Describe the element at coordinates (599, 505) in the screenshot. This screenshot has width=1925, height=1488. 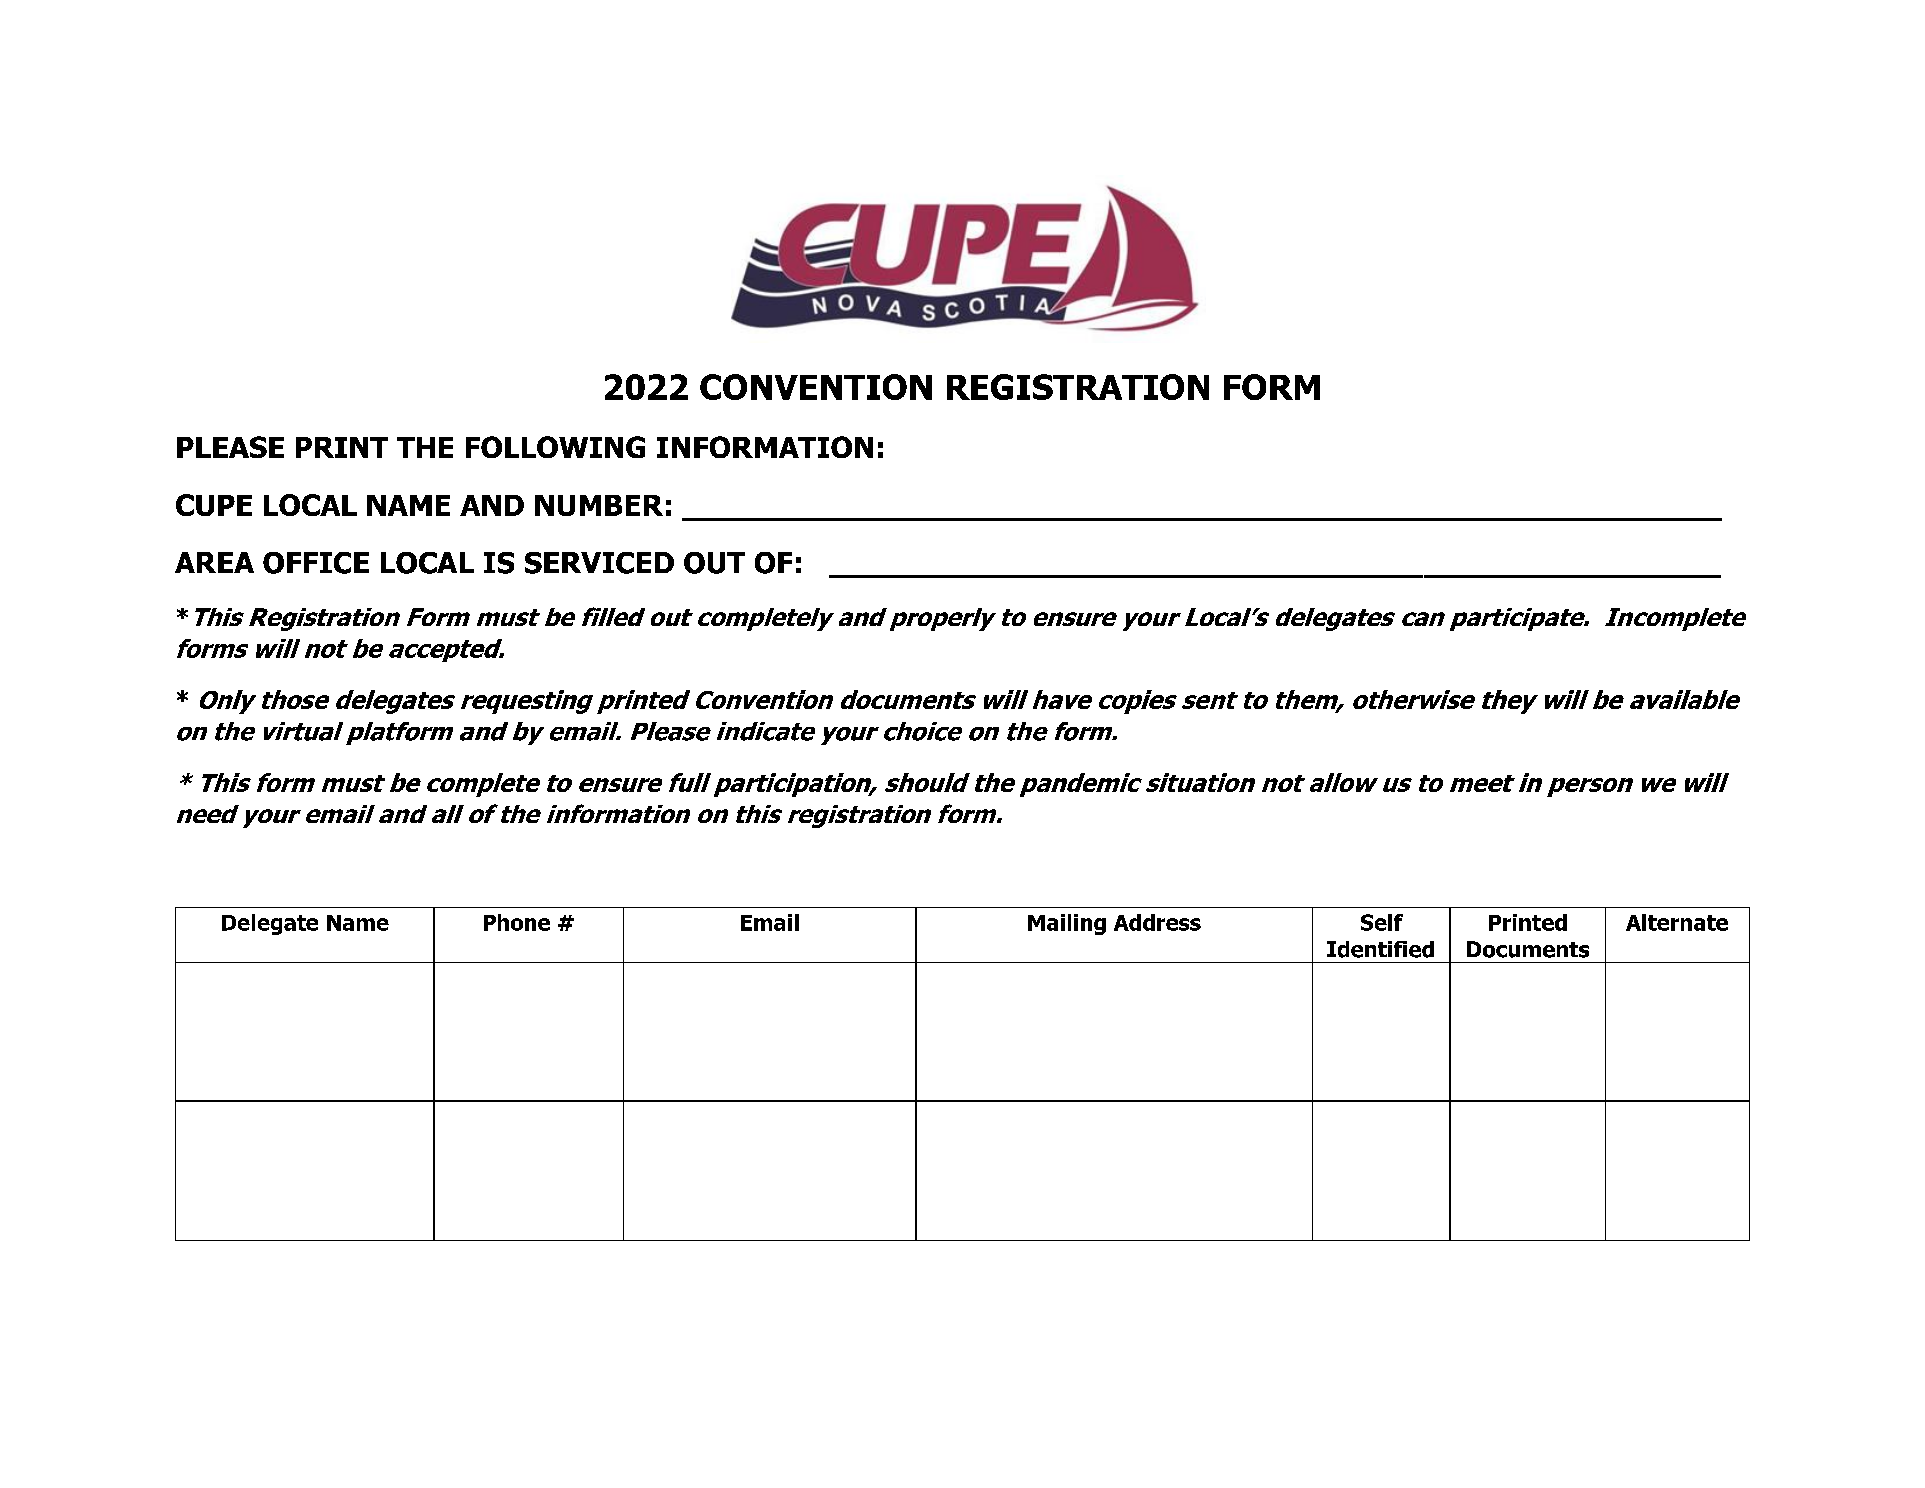
I see `NUMBER` at that location.
